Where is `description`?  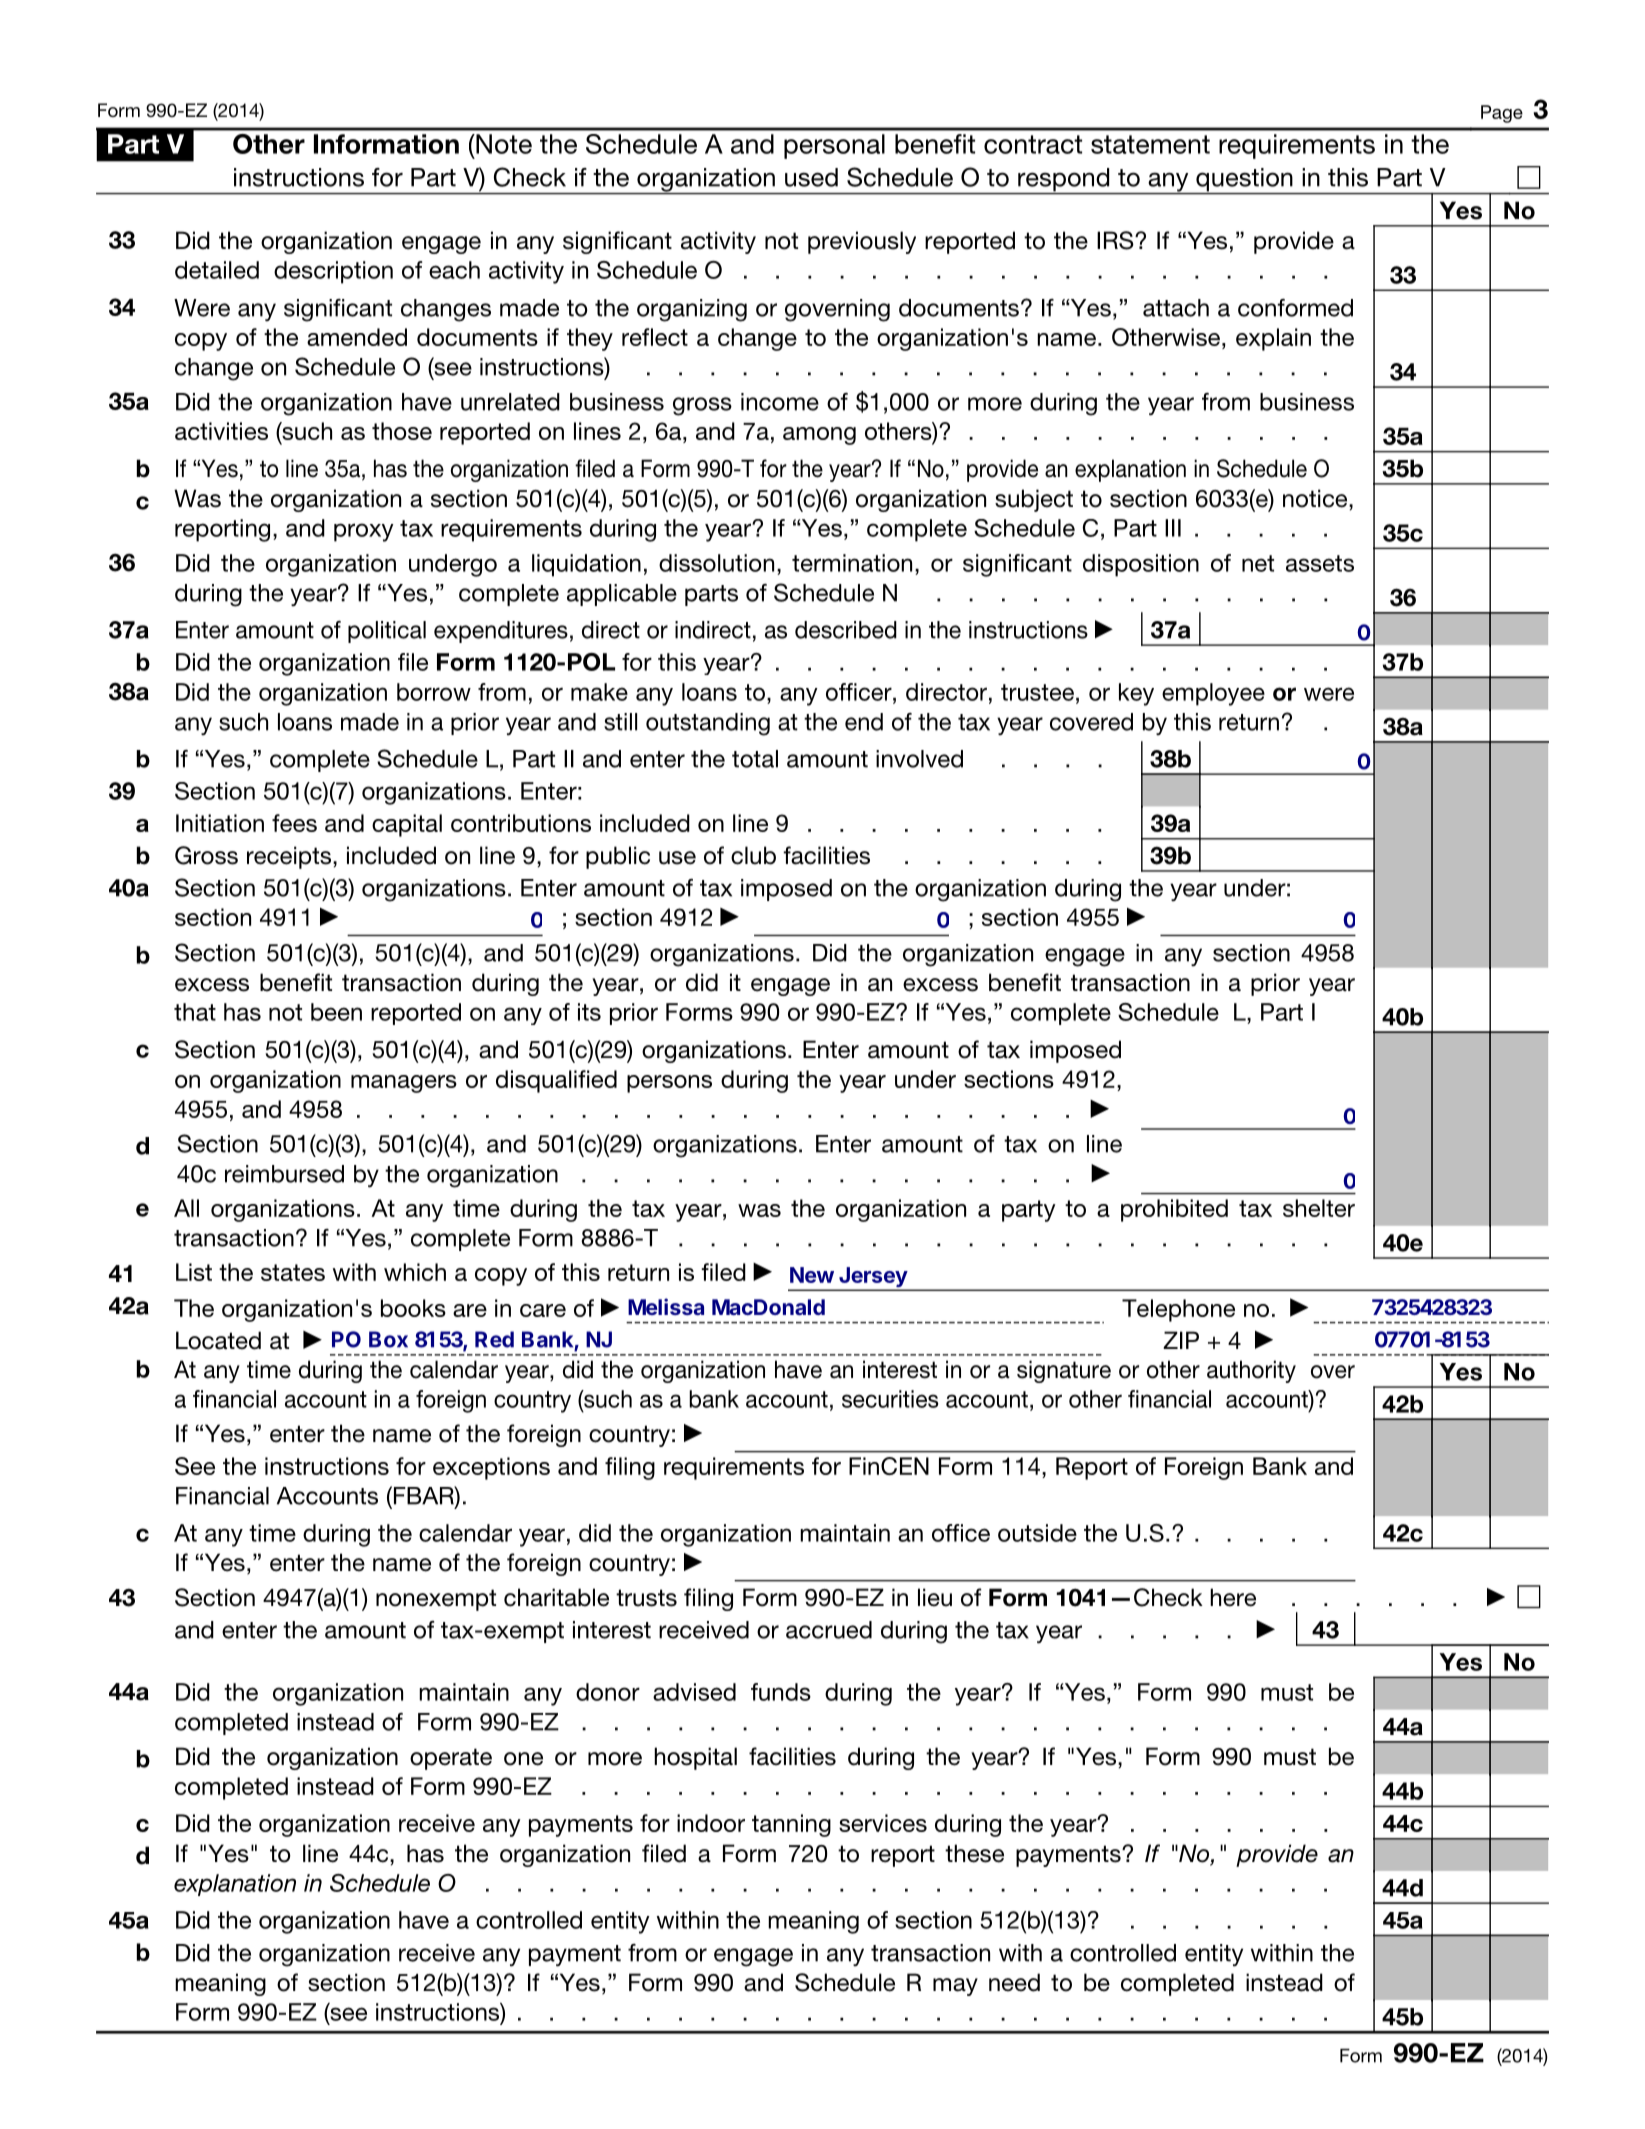 description is located at coordinates (333, 272).
